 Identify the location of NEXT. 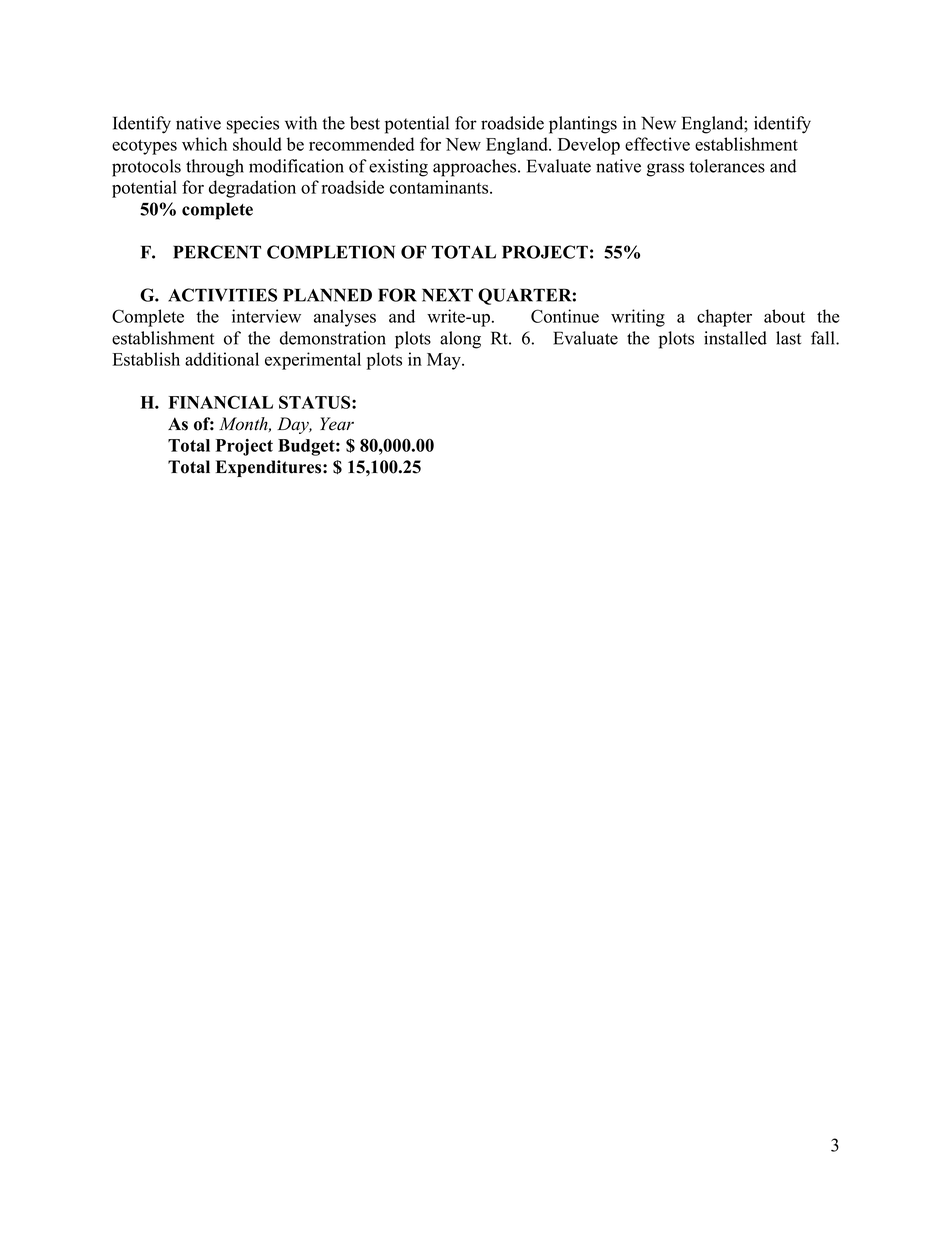
(447, 295).
